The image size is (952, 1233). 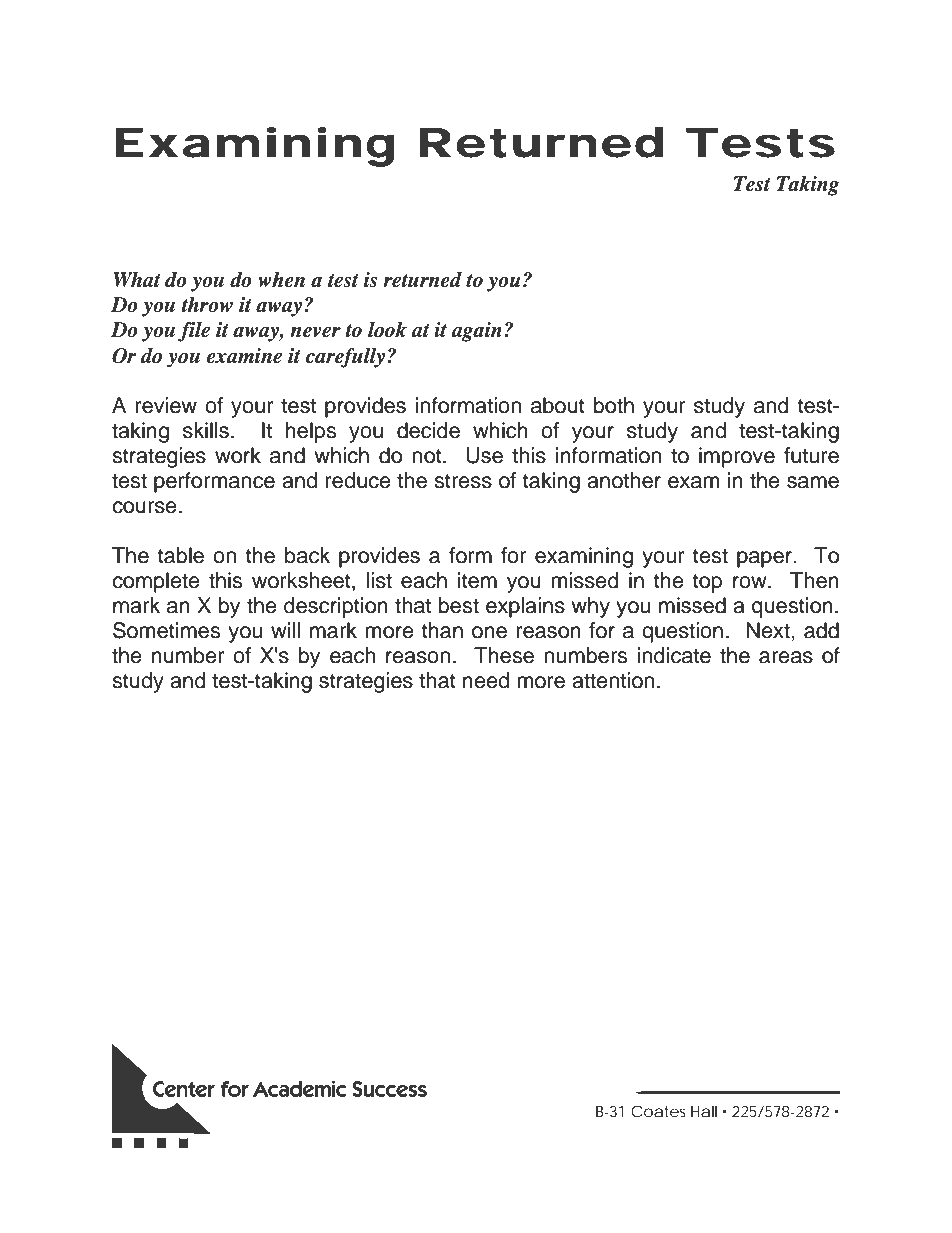 I want to click on again, so click(x=476, y=332).
